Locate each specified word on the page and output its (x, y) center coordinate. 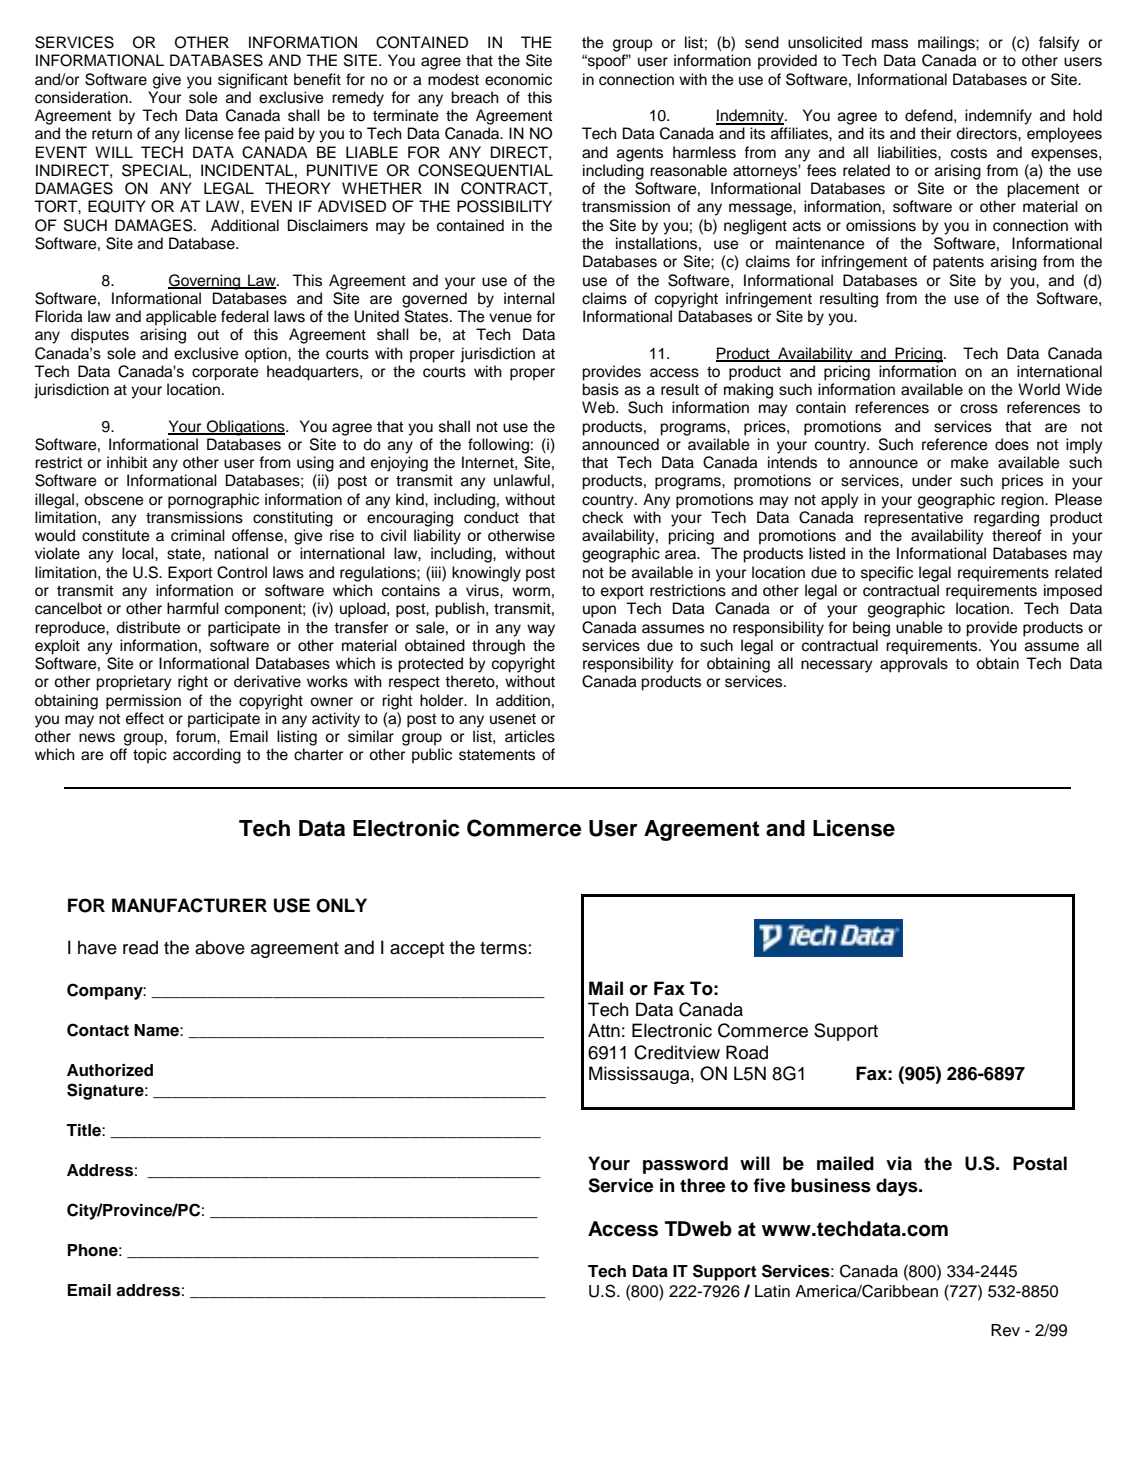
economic (518, 79)
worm (531, 592)
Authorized (110, 1070)
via (899, 1163)
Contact (98, 1030)
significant (253, 81)
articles (530, 736)
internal (529, 298)
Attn (604, 1030)
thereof (1017, 535)
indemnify (998, 117)
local (139, 553)
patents (958, 263)
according (207, 756)
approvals (914, 665)
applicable (181, 318)
